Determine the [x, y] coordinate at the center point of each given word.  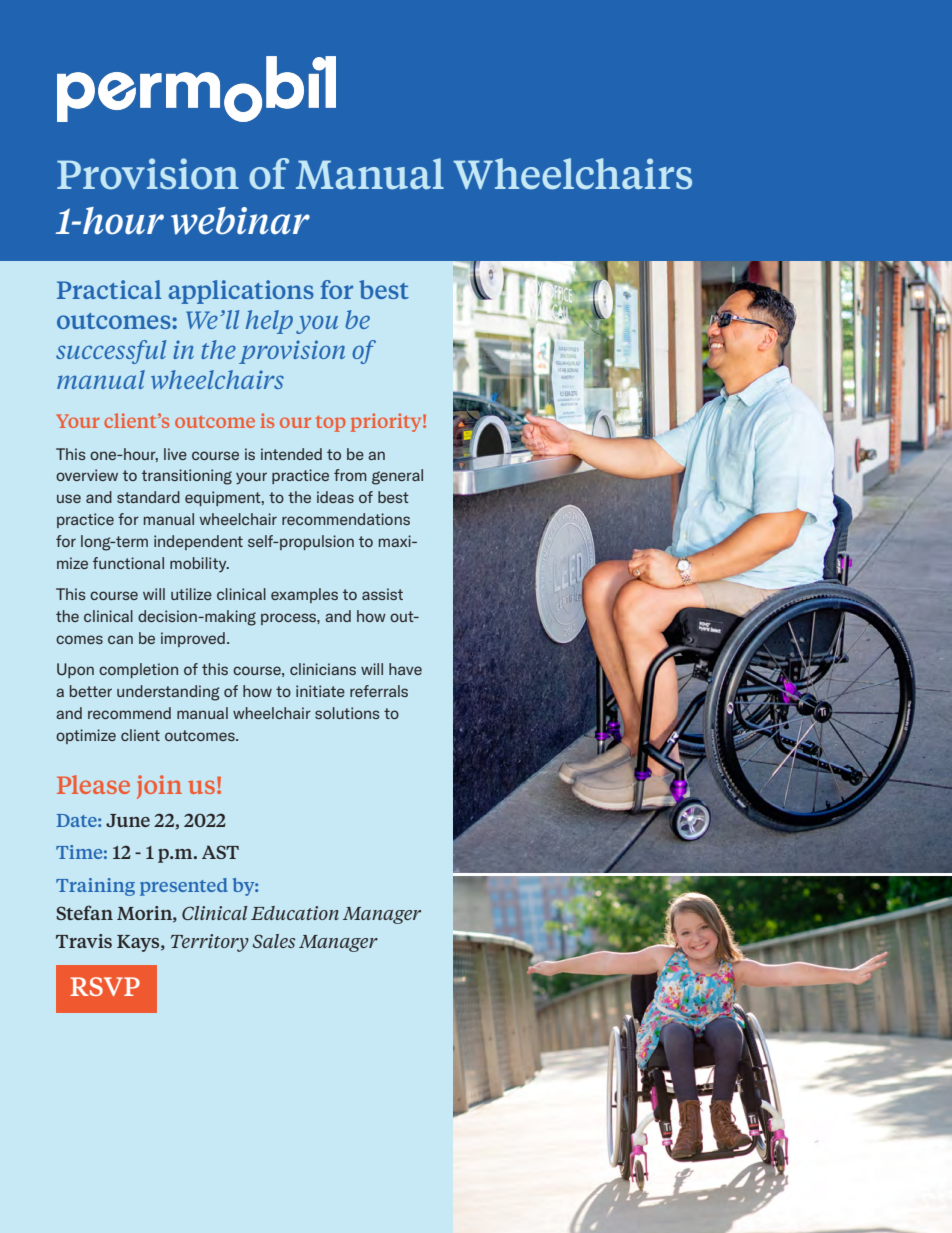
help [269, 322]
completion [138, 670]
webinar [240, 221]
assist [382, 594]
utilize [191, 594]
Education [295, 913]
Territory [210, 943]
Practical [109, 289]
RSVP [105, 986]
